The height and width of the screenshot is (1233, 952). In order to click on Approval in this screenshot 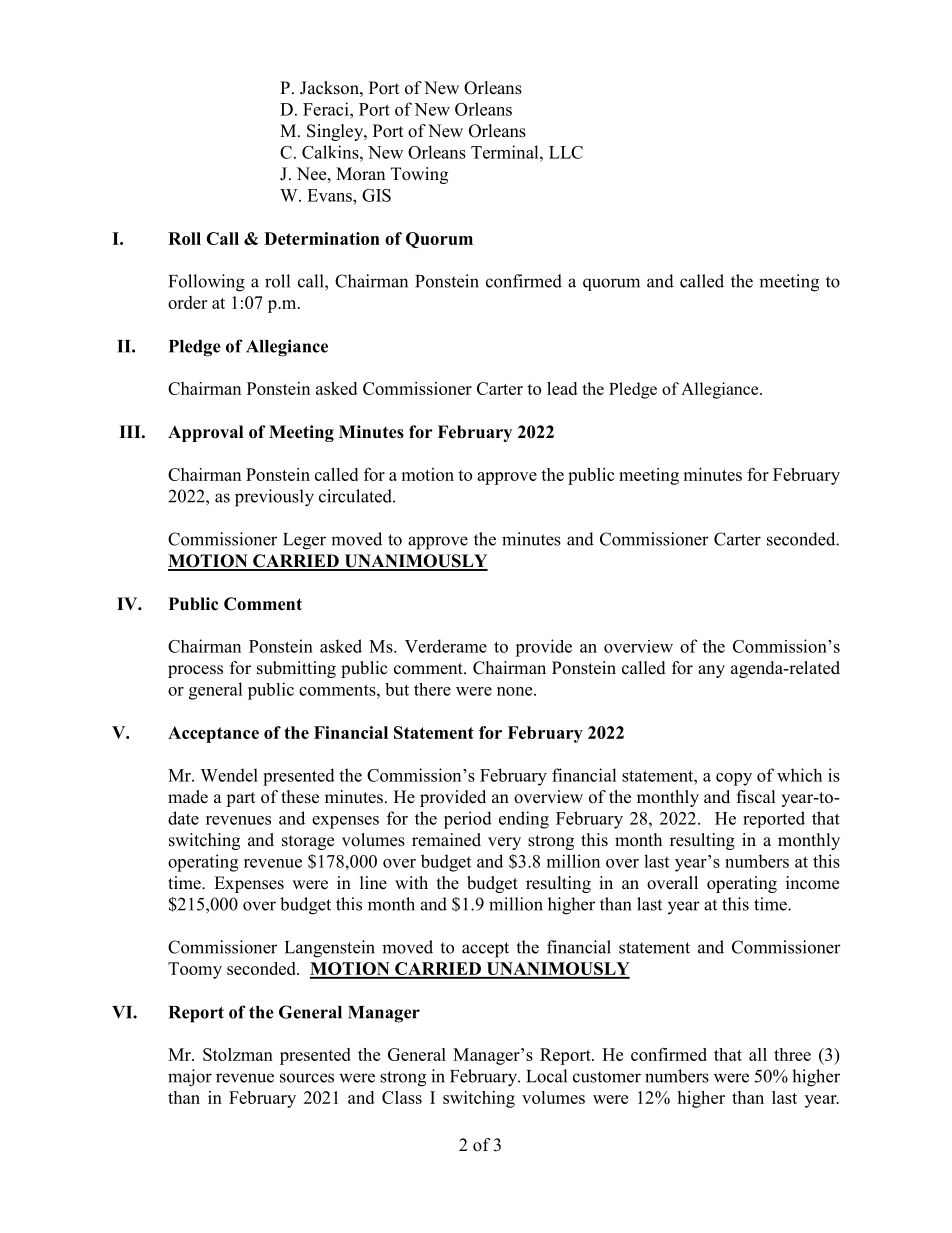, I will do `click(205, 433)`.
